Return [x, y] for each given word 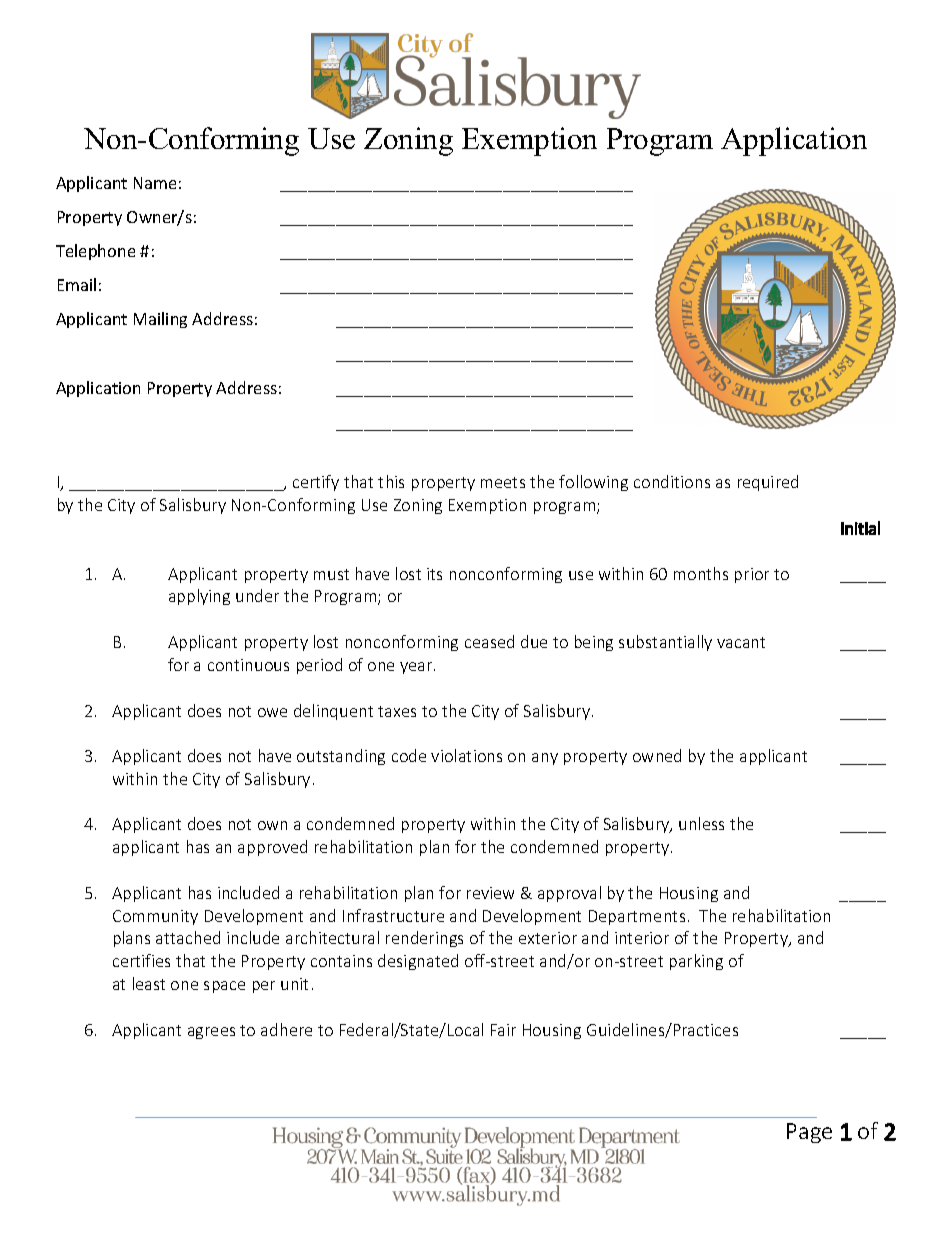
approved [272, 848]
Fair [503, 1030]
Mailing [160, 320]
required [768, 483]
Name [155, 183]
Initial [860, 528]
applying [199, 597]
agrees [211, 1033]
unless [701, 823]
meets [503, 482]
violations [466, 755]
